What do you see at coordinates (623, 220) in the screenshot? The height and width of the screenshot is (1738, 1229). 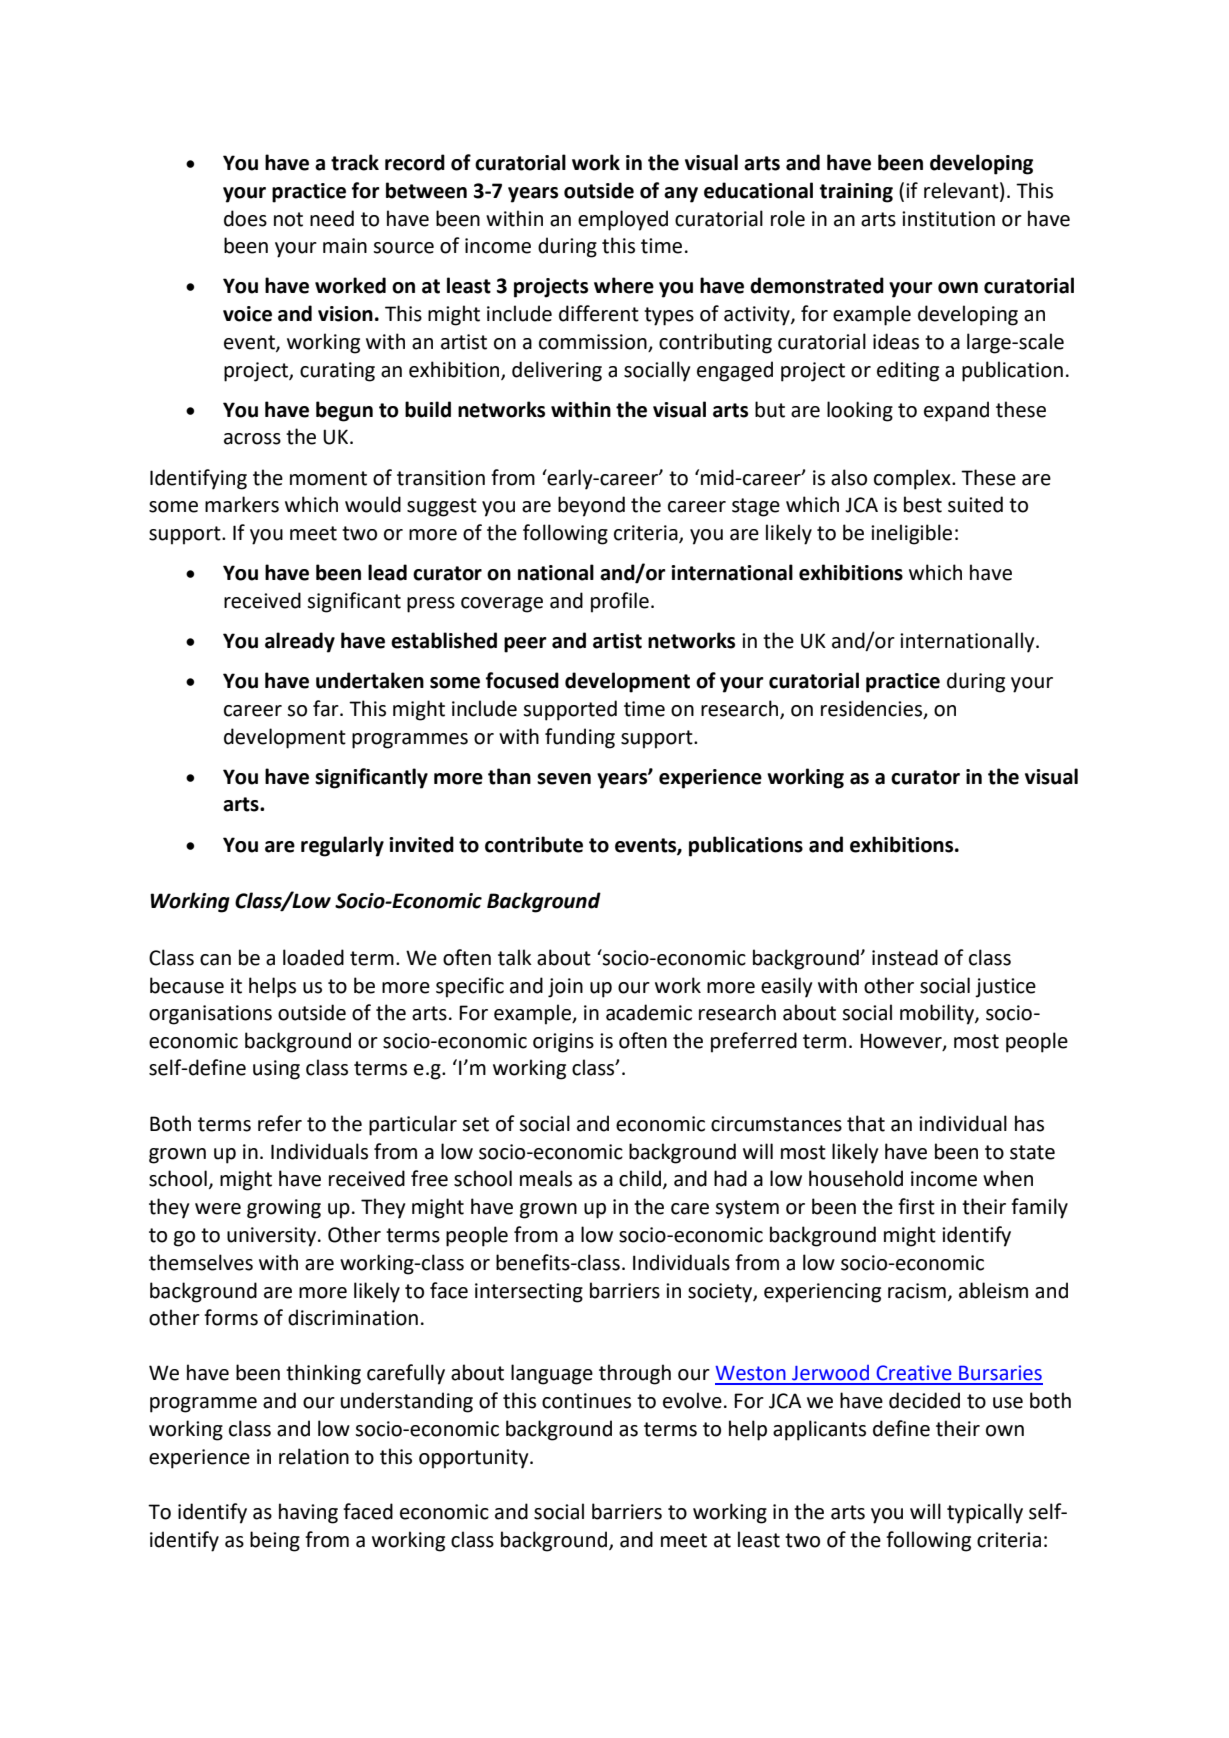 I see `employed` at bounding box center [623, 220].
